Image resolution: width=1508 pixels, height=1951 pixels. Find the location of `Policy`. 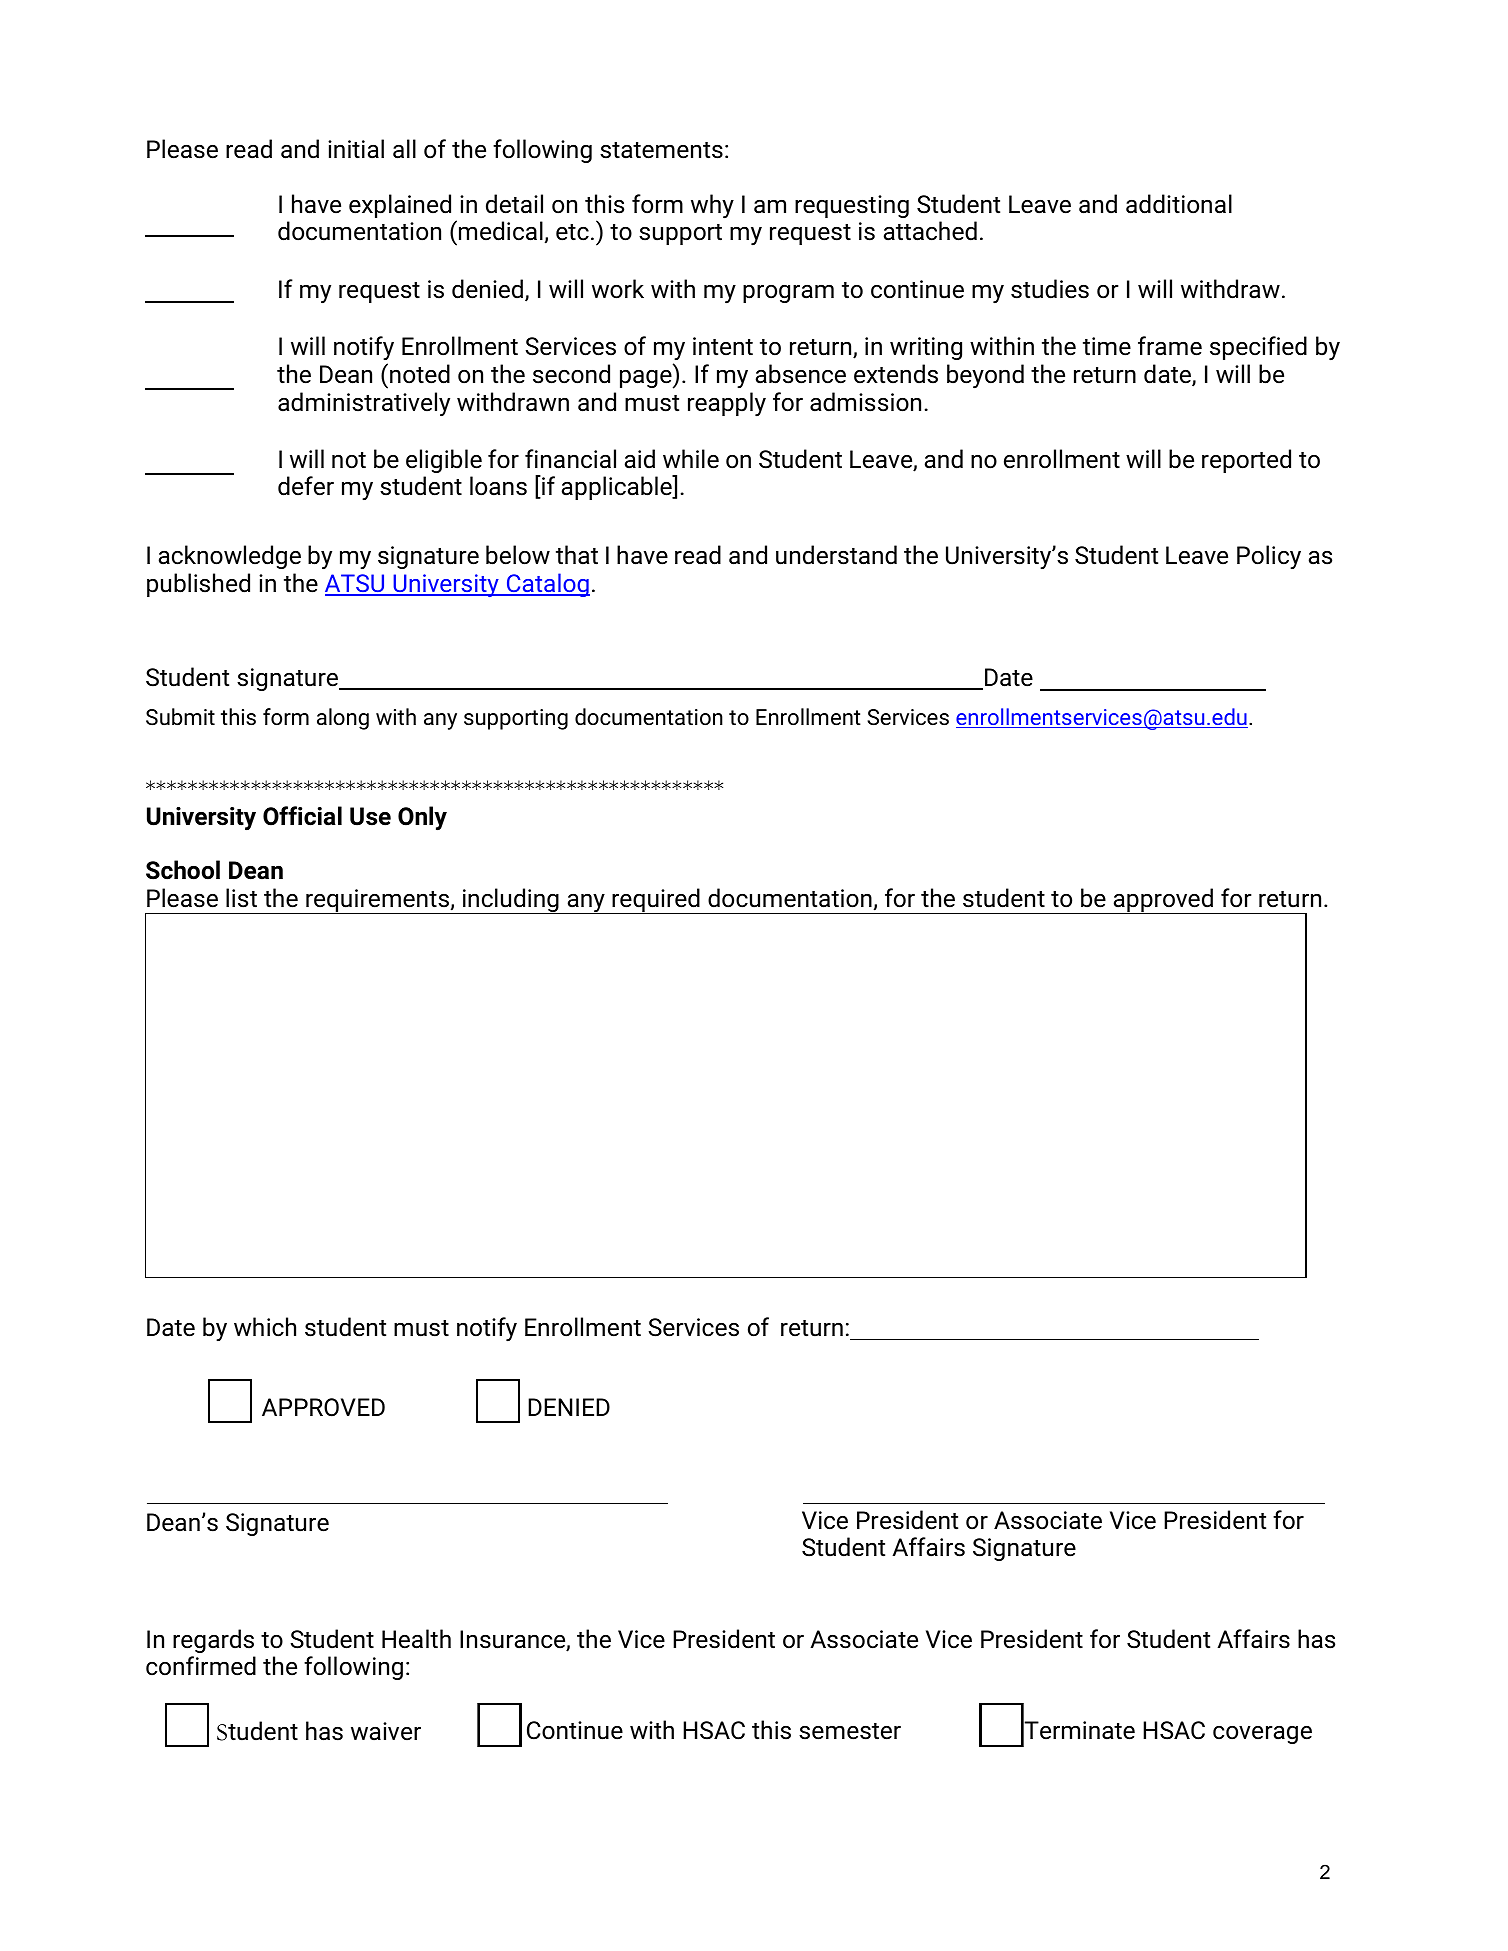

Policy is located at coordinates (1269, 557).
